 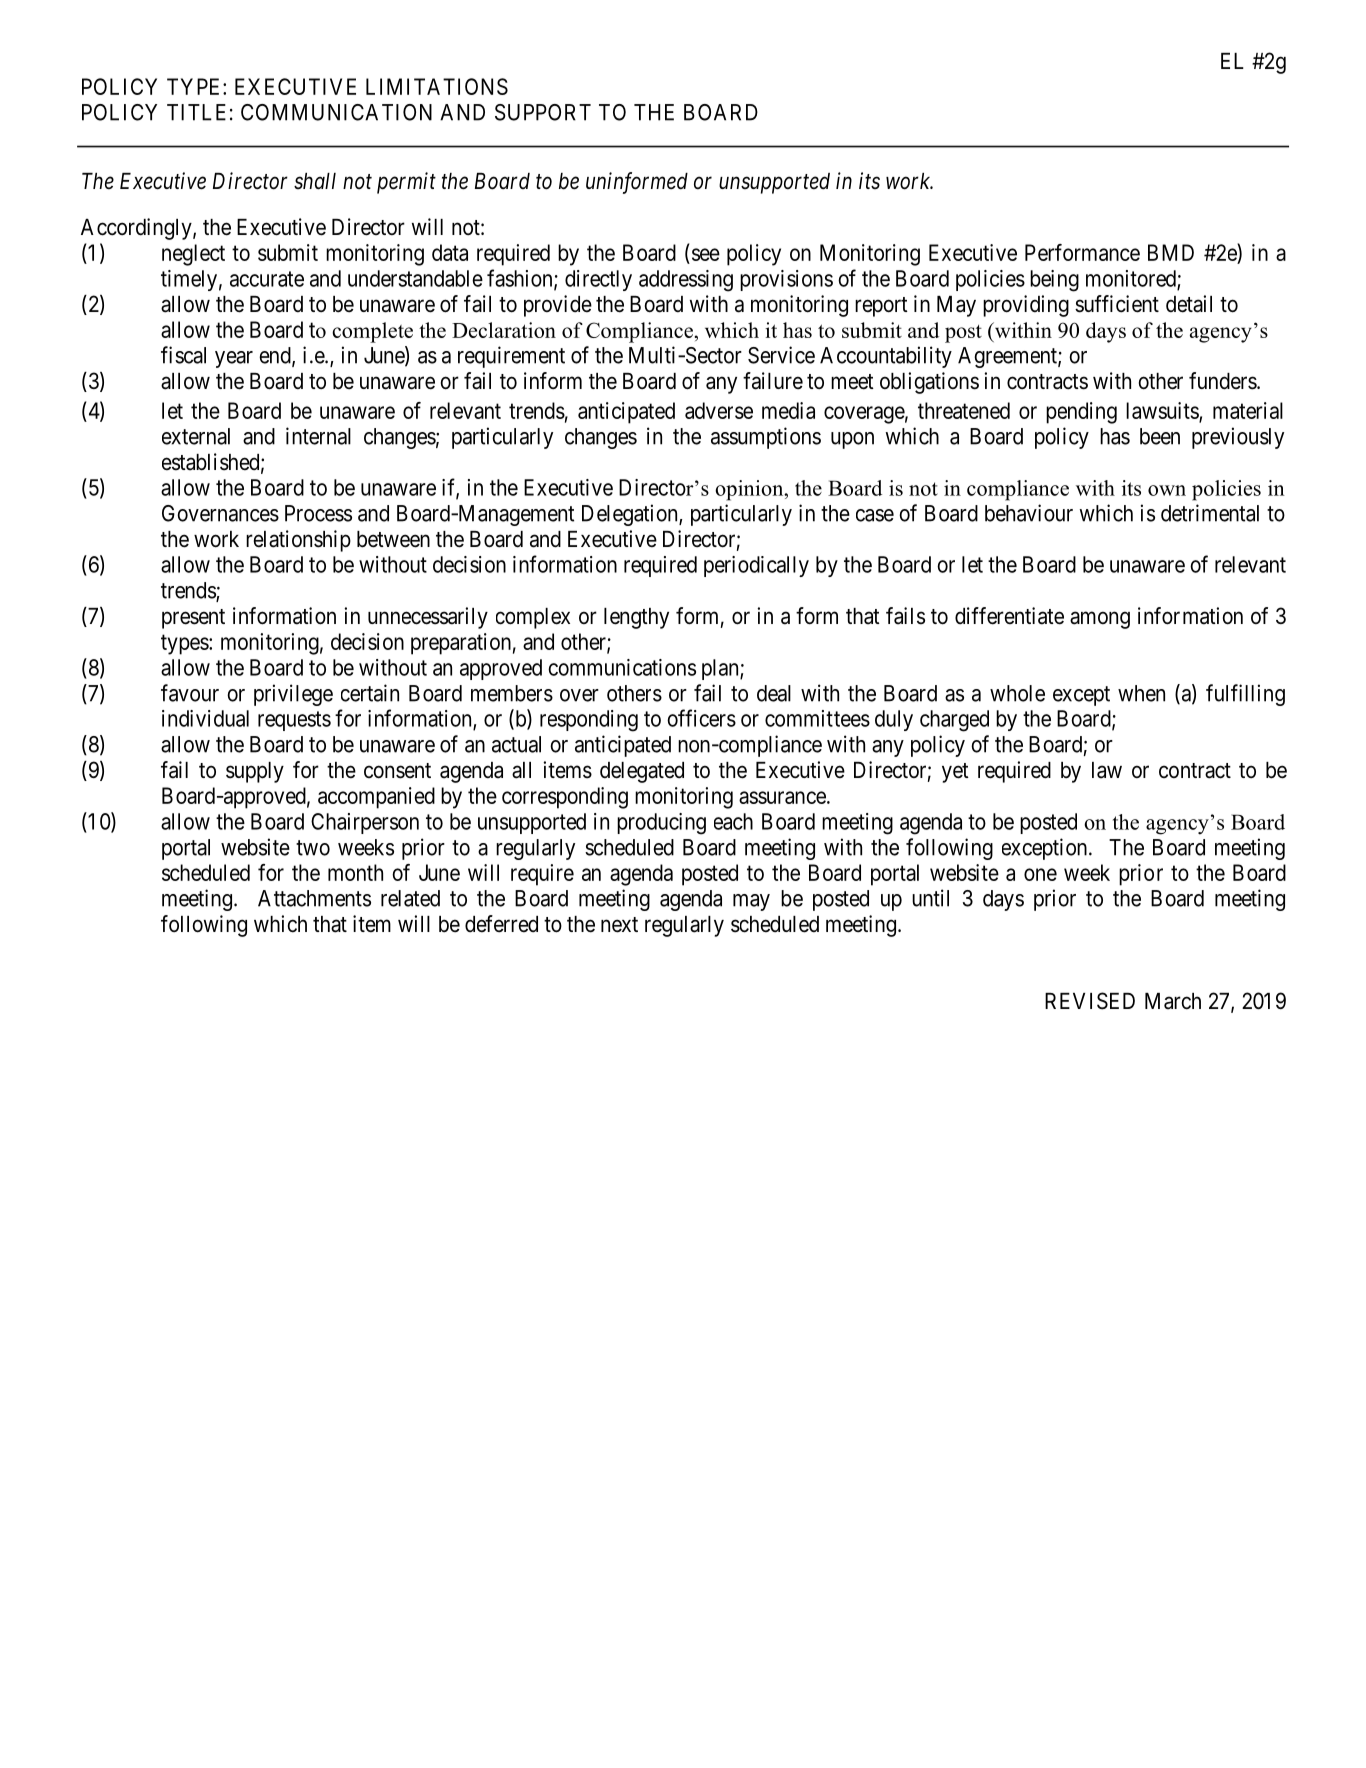 What do you see at coordinates (1081, 413) in the document?
I see `pending` at bounding box center [1081, 413].
